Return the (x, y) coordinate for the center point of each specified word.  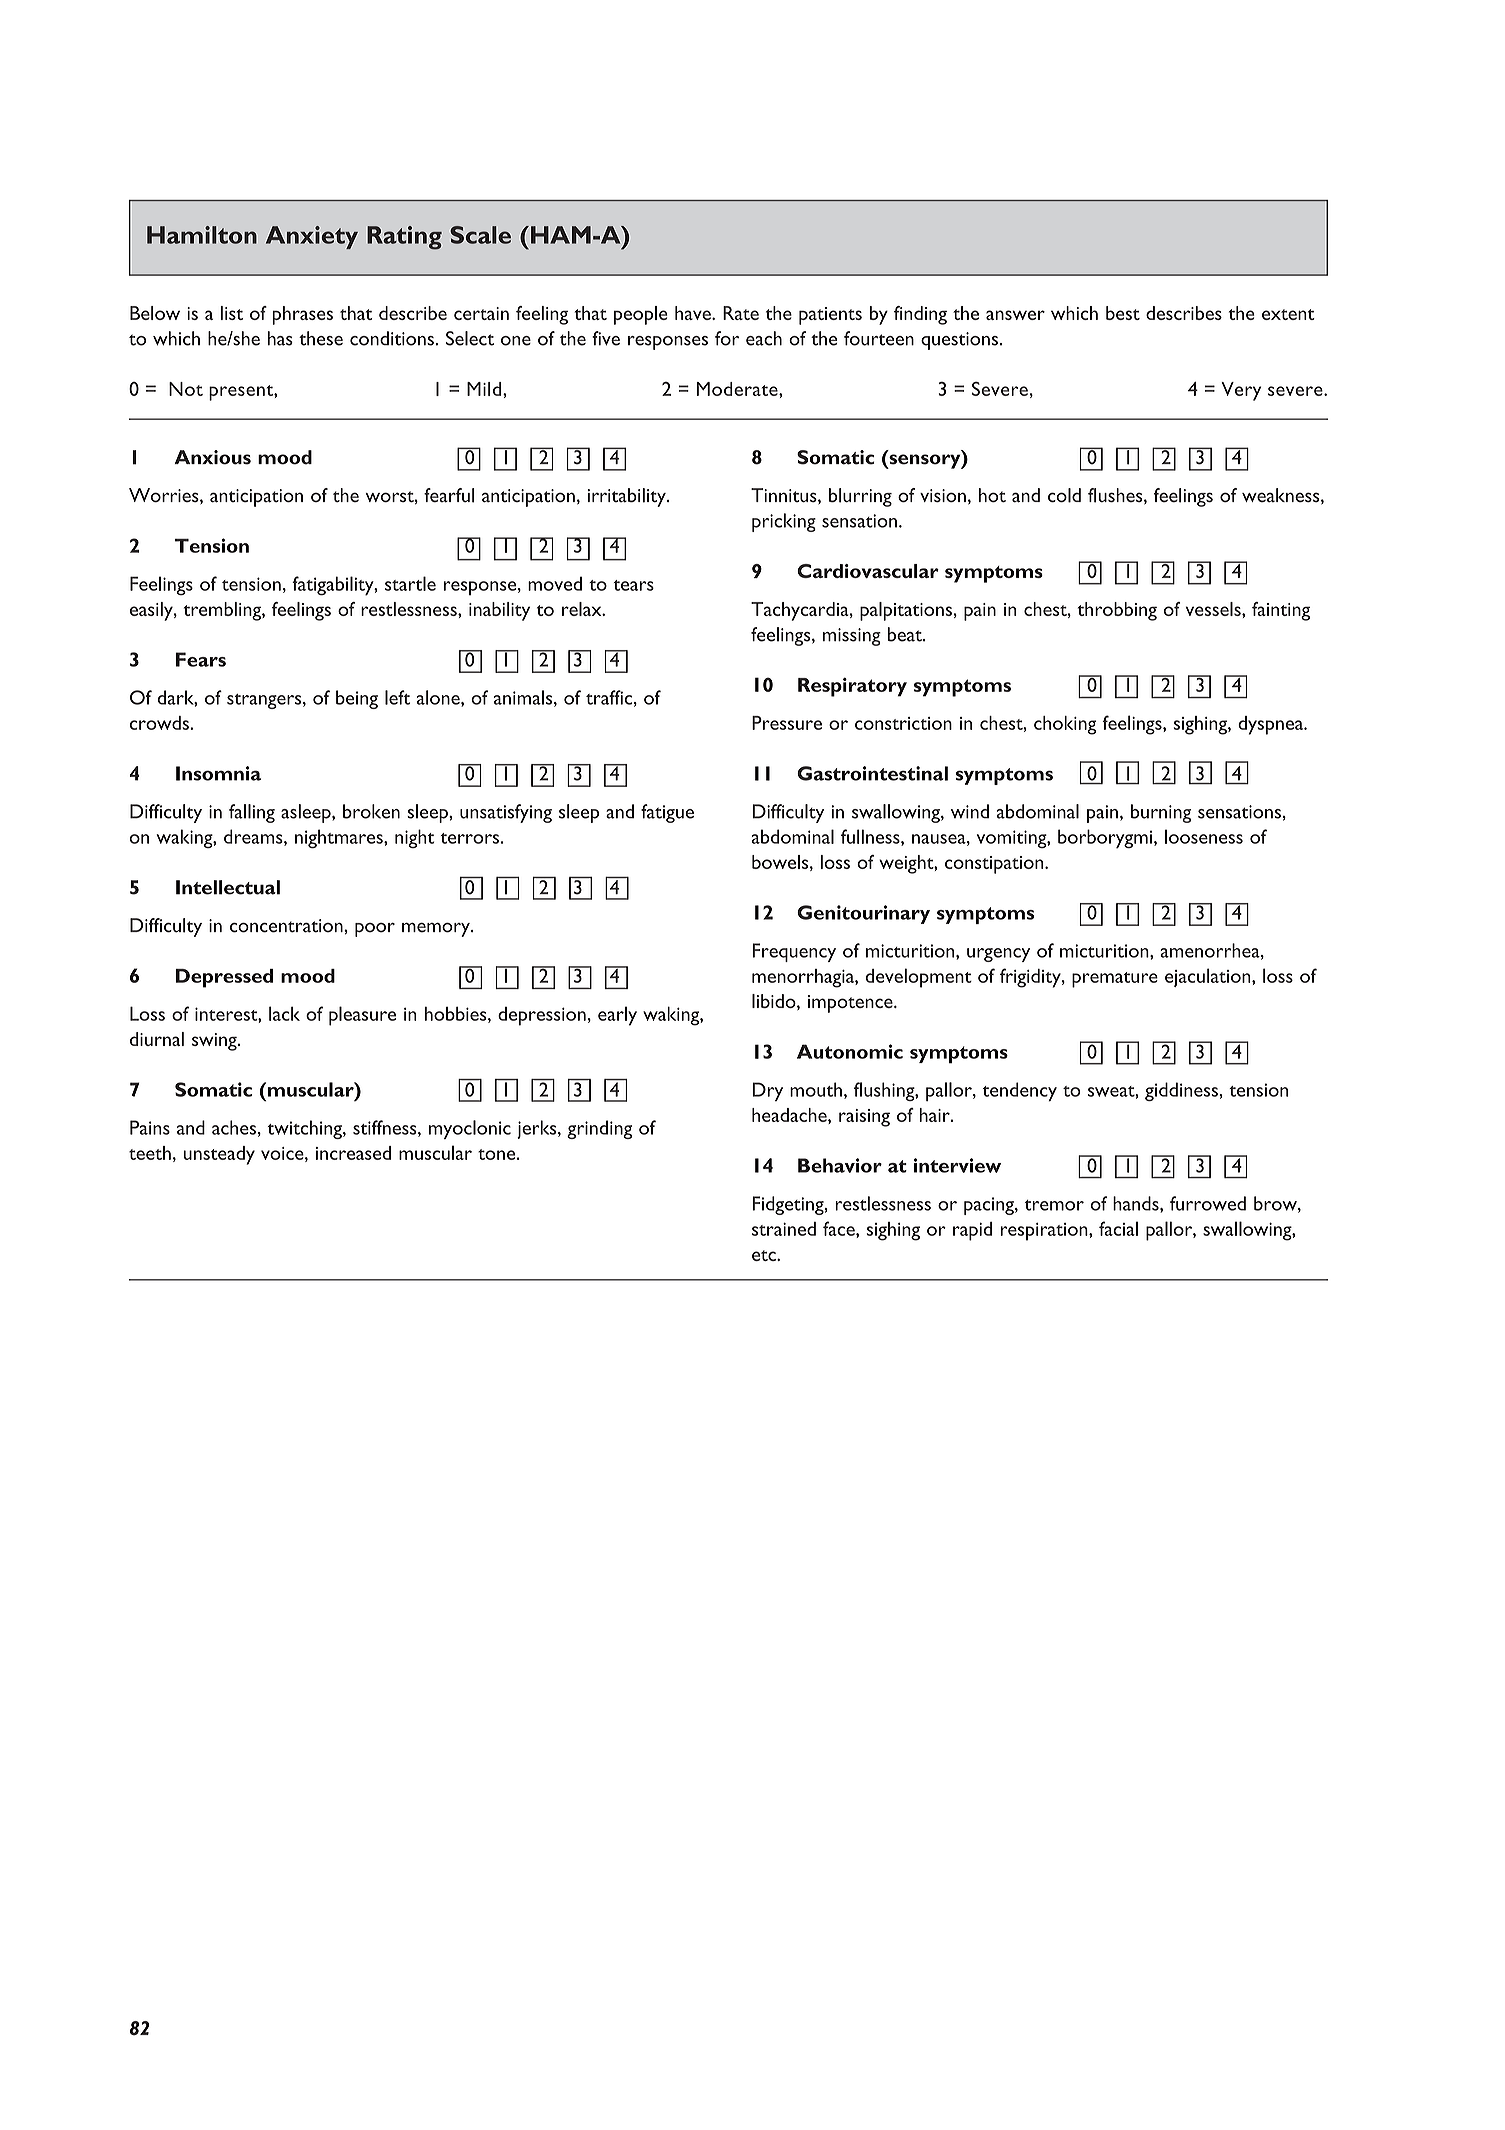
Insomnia (218, 773)
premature (1115, 980)
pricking (784, 522)
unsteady (219, 1155)
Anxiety (312, 237)
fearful (449, 495)
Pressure (787, 723)
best (1123, 313)
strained (784, 1229)
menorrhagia (804, 978)
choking (1065, 725)
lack (284, 1013)
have (694, 313)
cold (1064, 495)
